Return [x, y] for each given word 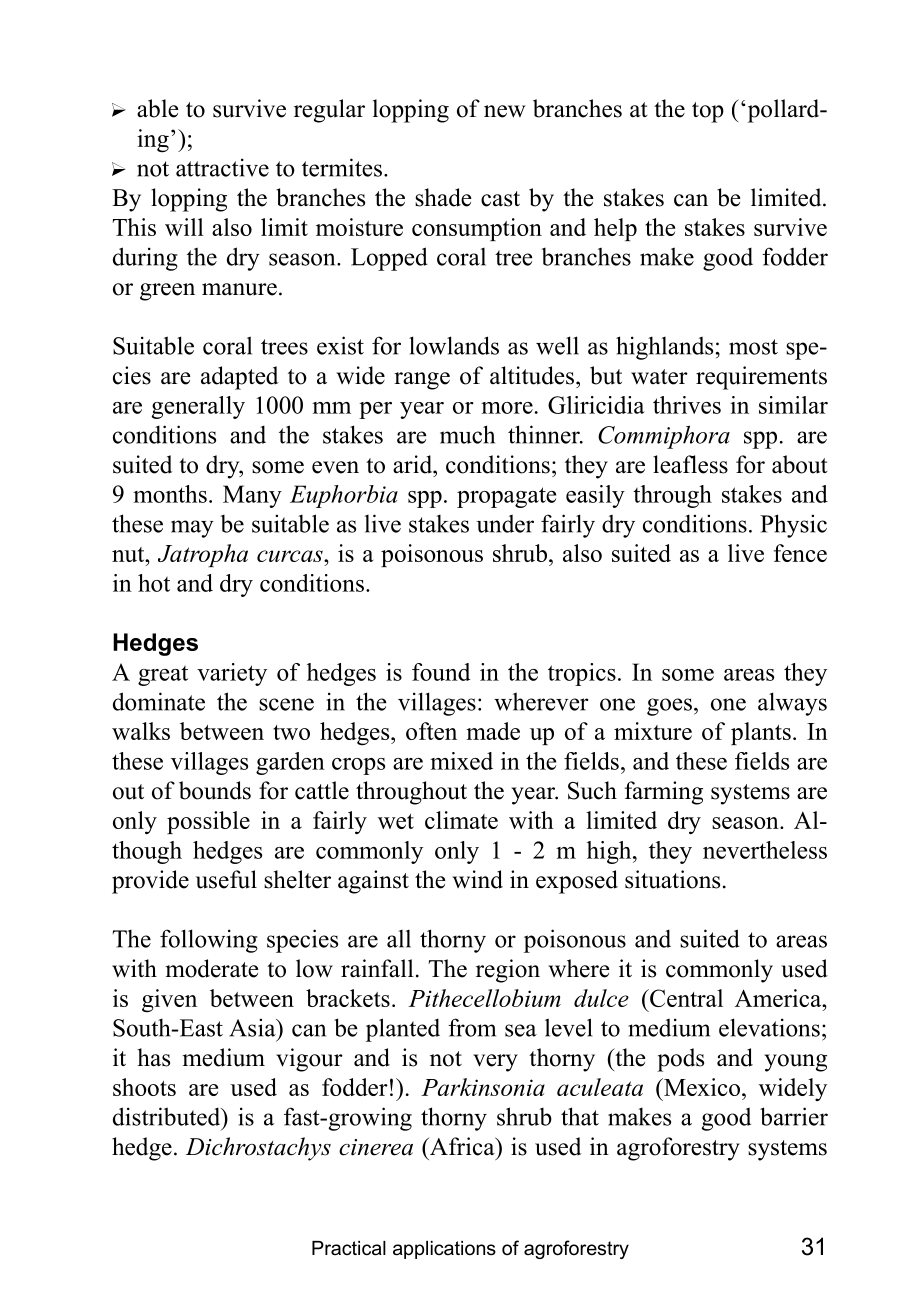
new [504, 111]
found [441, 672]
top [708, 112]
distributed [168, 1116]
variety [232, 674]
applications [444, 1250]
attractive [222, 167]
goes [669, 707]
